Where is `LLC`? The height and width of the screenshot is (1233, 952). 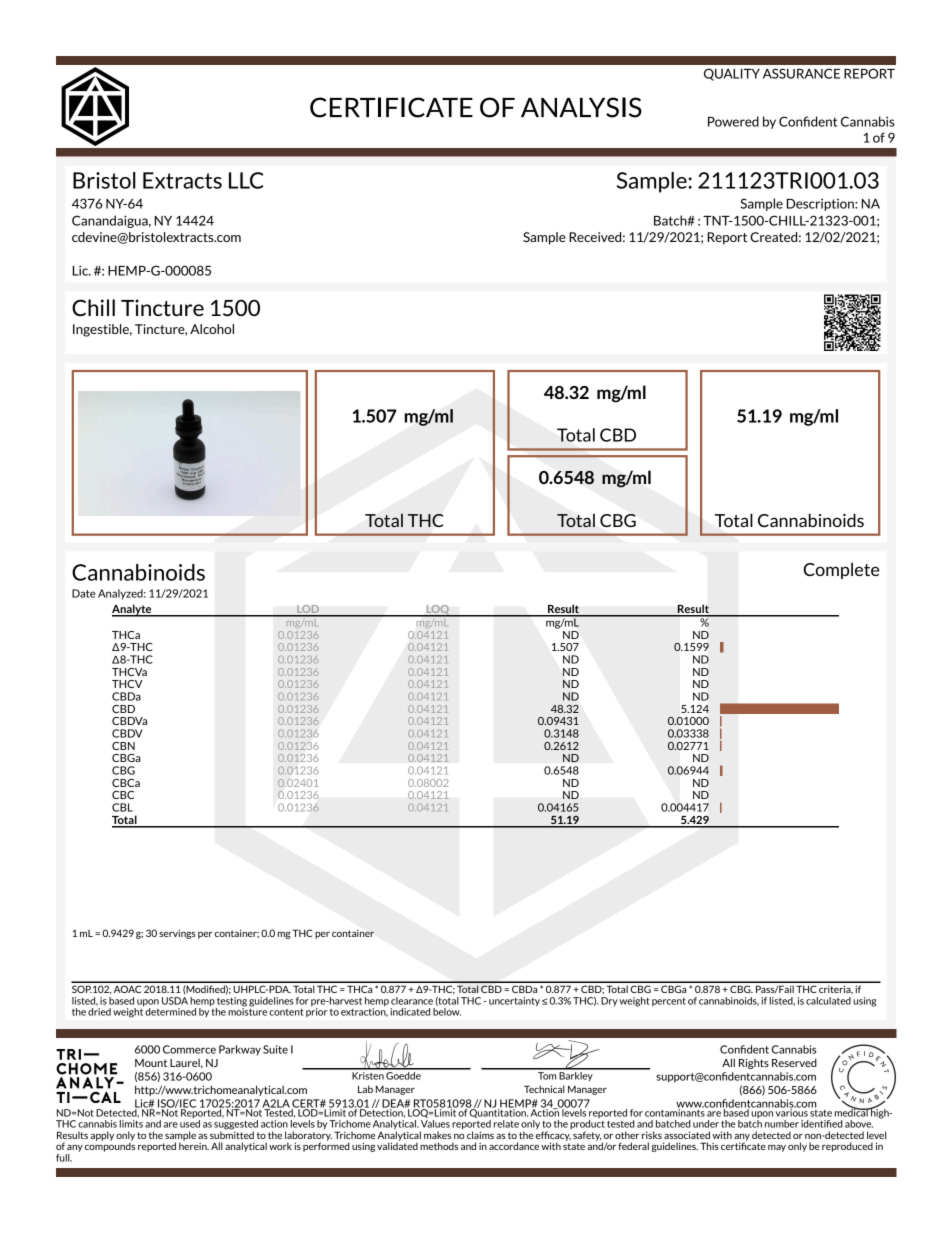
LLC is located at coordinates (246, 180).
